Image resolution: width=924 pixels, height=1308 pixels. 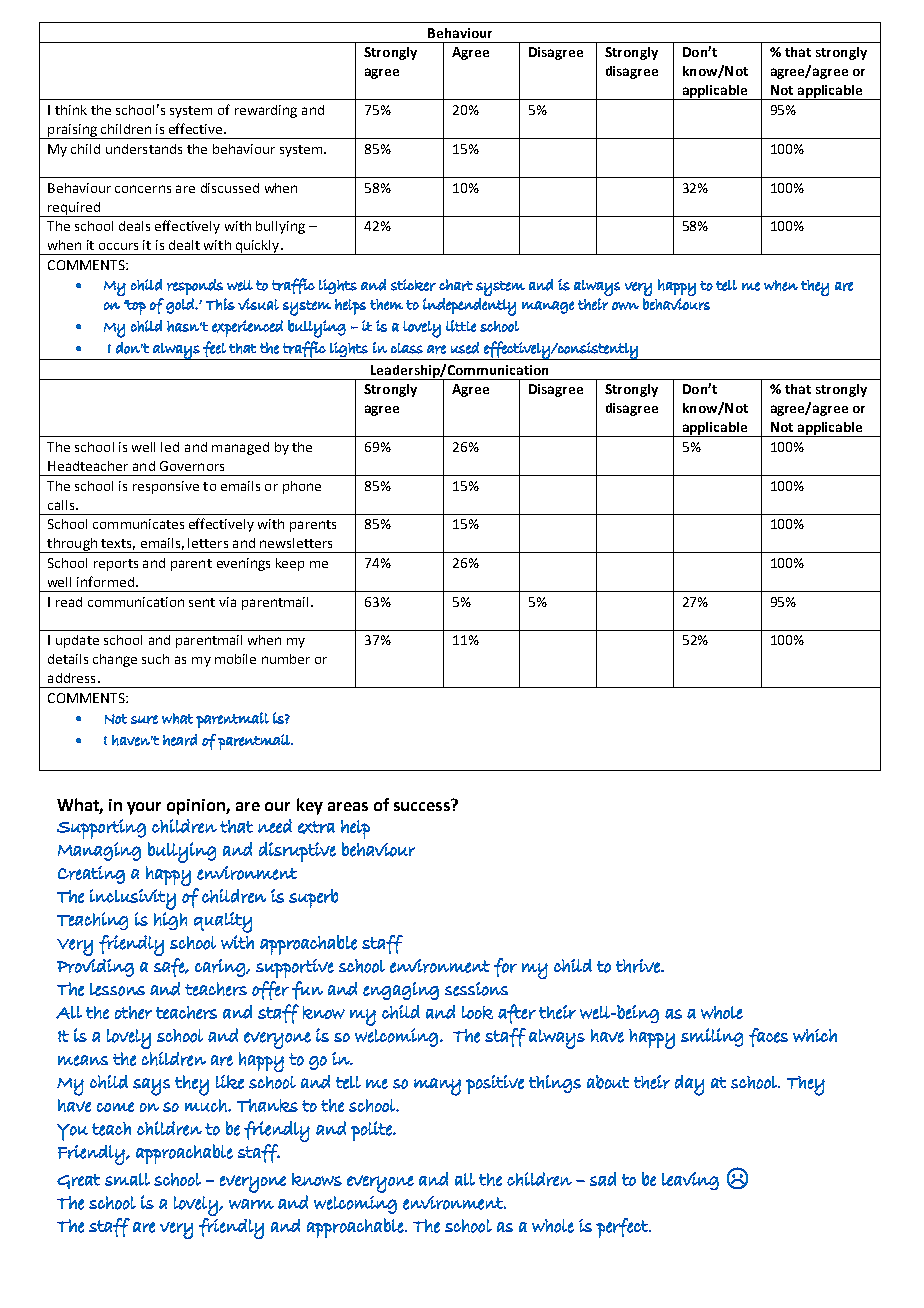 I want to click on small, so click(x=127, y=1179).
